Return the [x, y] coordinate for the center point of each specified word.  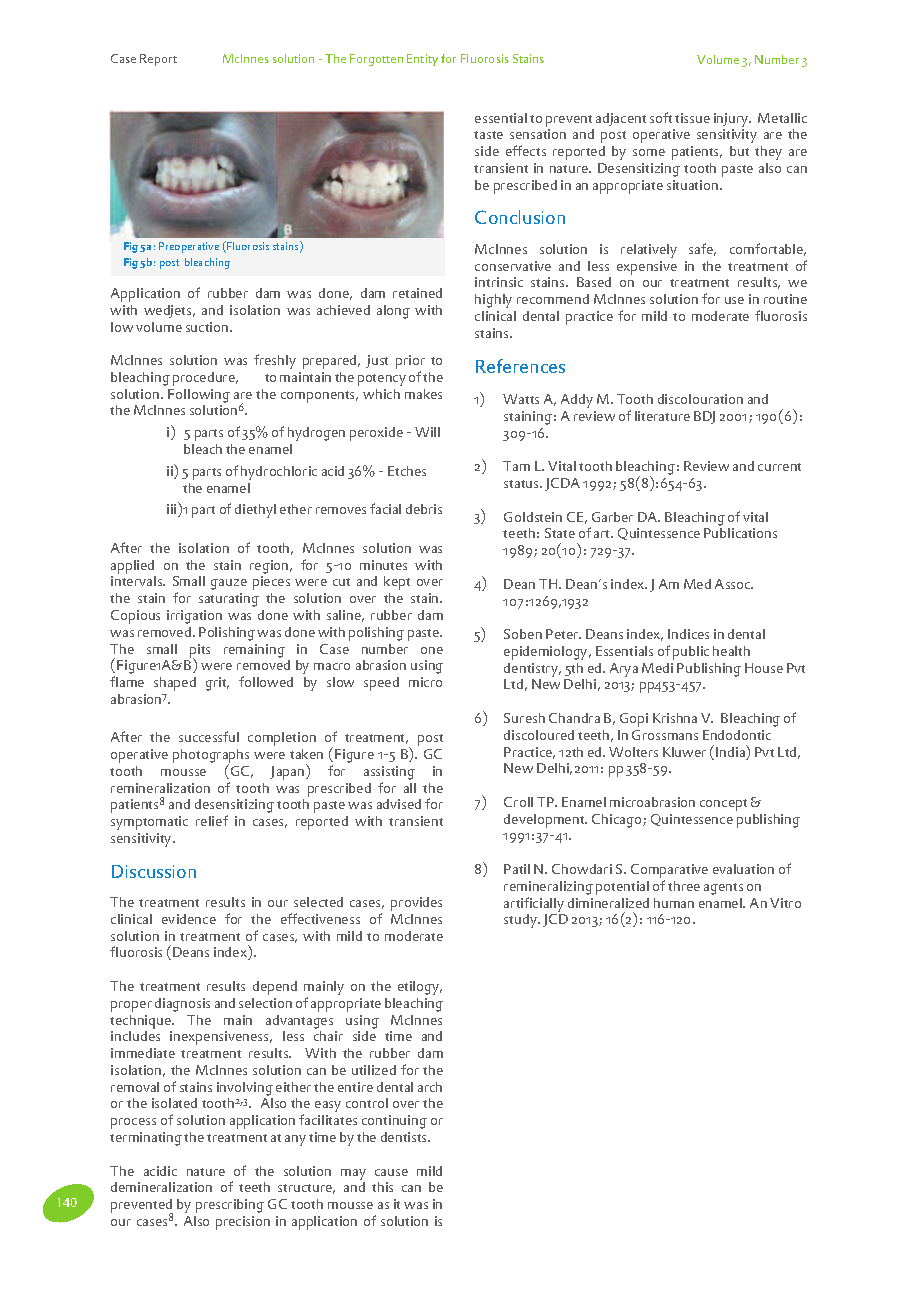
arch [430, 1087]
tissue [692, 118]
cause [391, 1172]
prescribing [230, 1206]
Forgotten [376, 60]
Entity [422, 60]
